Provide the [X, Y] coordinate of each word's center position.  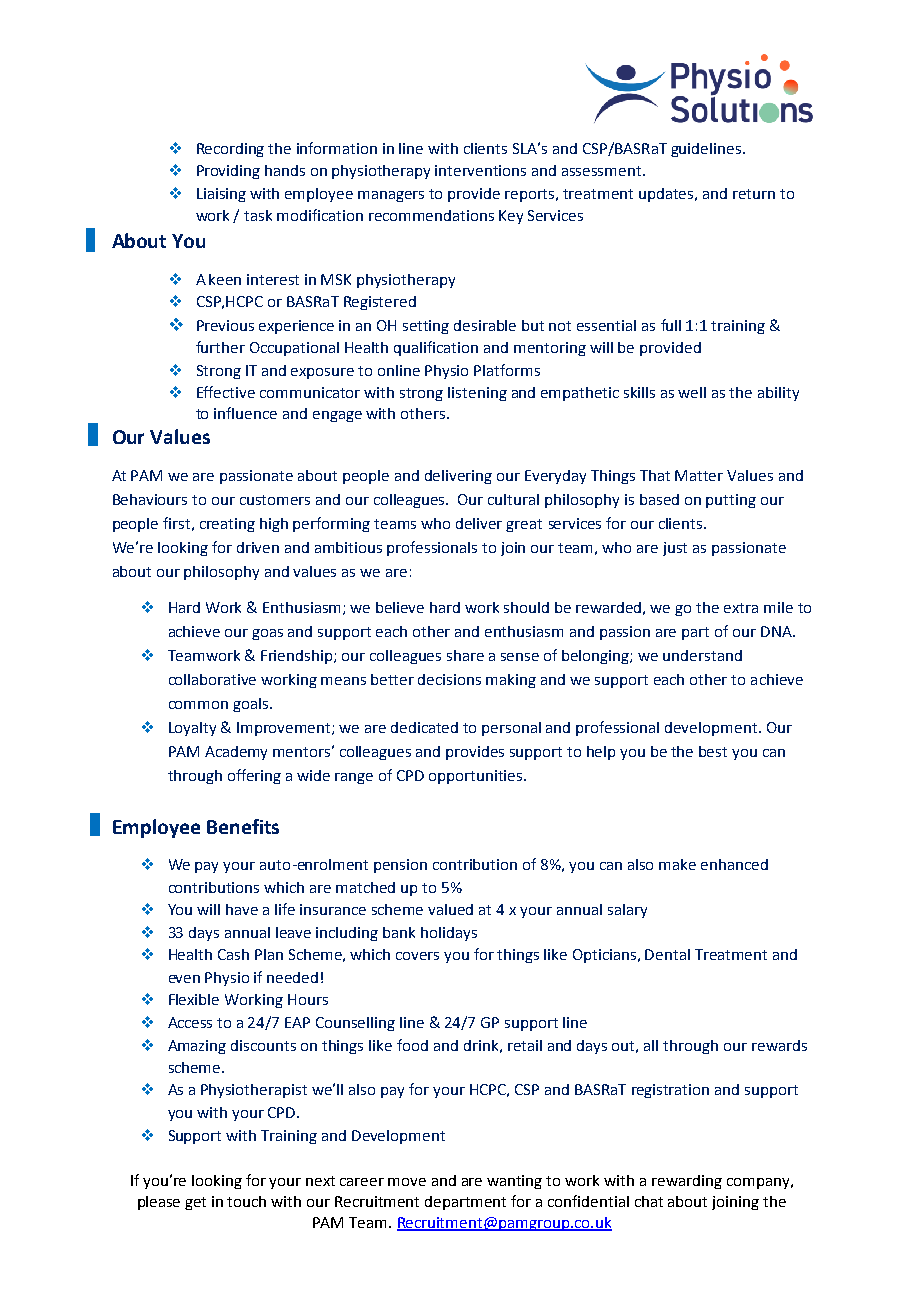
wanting [514, 1182]
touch [246, 1201]
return [754, 194]
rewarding [687, 1182]
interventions [480, 170]
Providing [228, 172]
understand [702, 655]
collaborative [212, 679]
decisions [449, 679]
